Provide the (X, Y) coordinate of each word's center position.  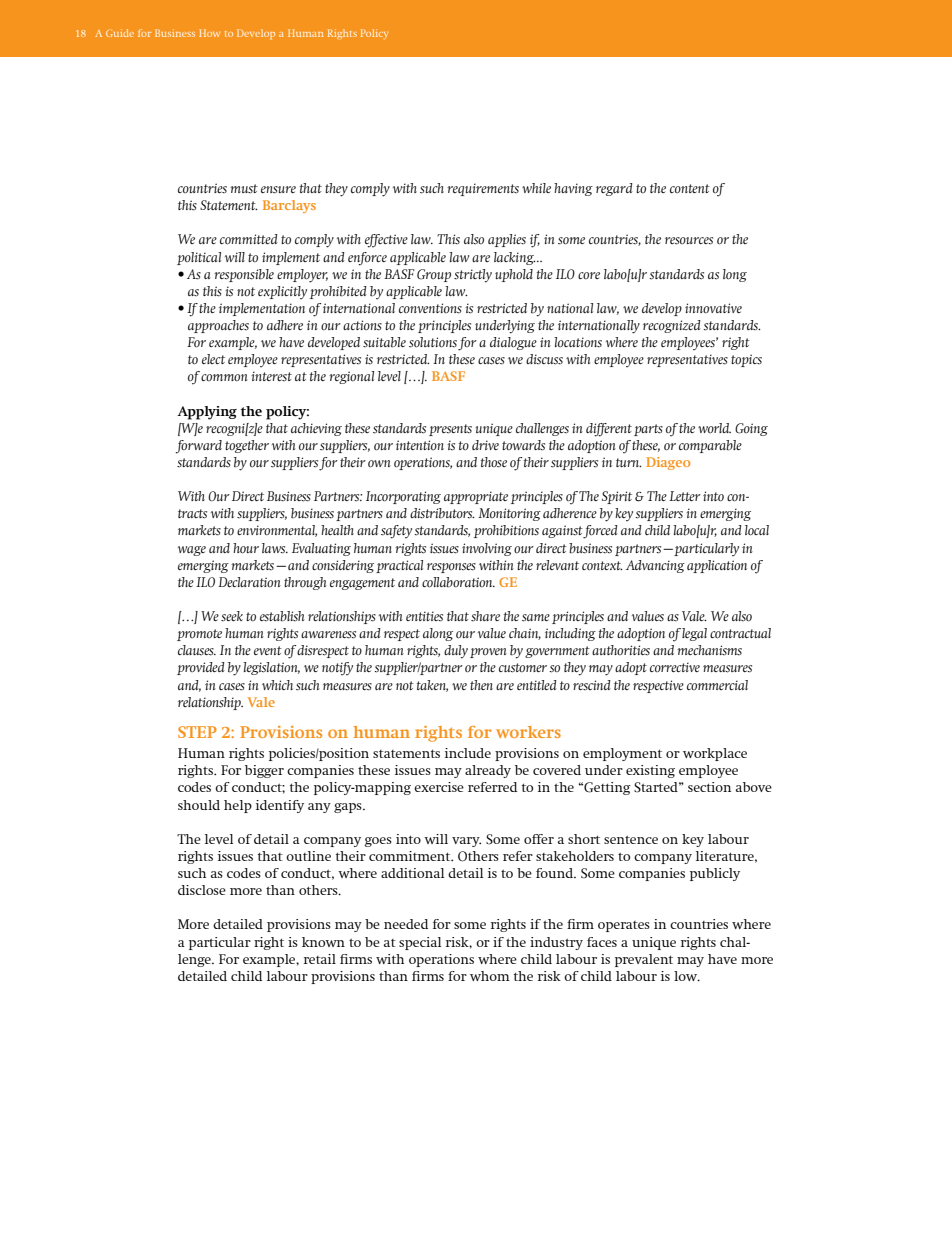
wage (192, 551)
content (690, 188)
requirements (483, 189)
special (420, 943)
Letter (685, 496)
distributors (442, 513)
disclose (202, 890)
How (209, 33)
